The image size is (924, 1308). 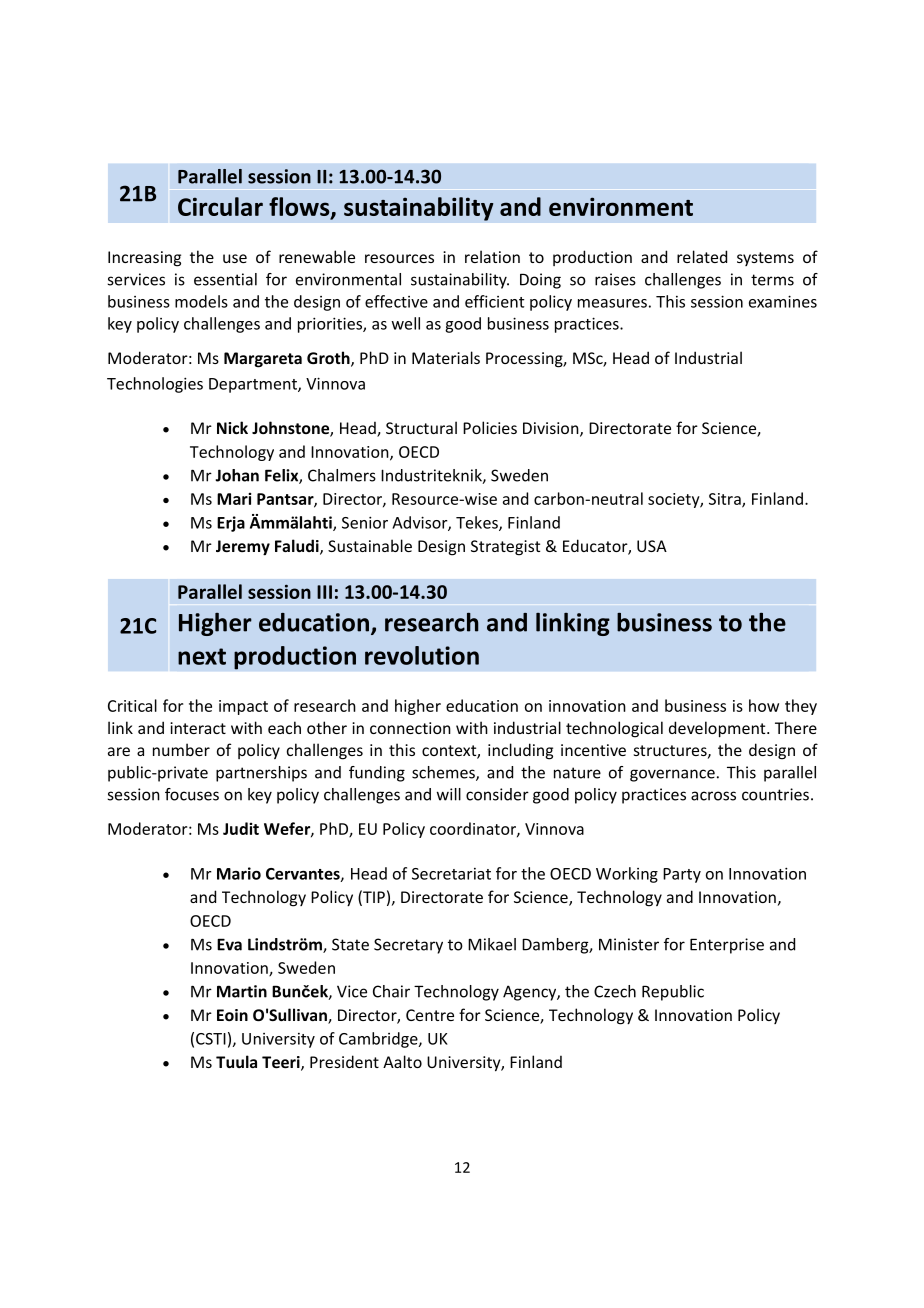 What do you see at coordinates (702, 256) in the image?
I see `related` at bounding box center [702, 256].
